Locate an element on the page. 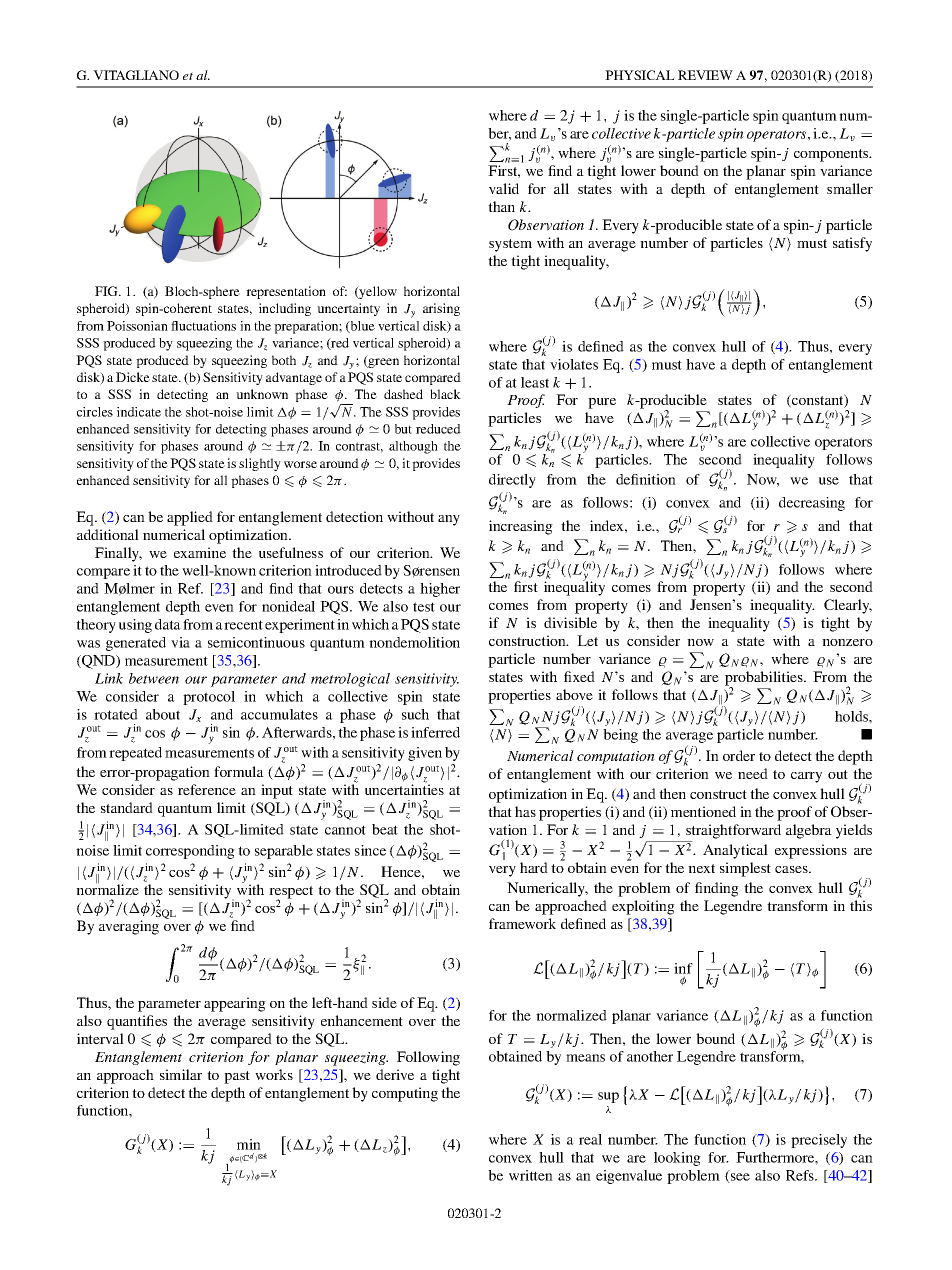 This document has width=952, height=1270. indicate is located at coordinates (139, 412).
